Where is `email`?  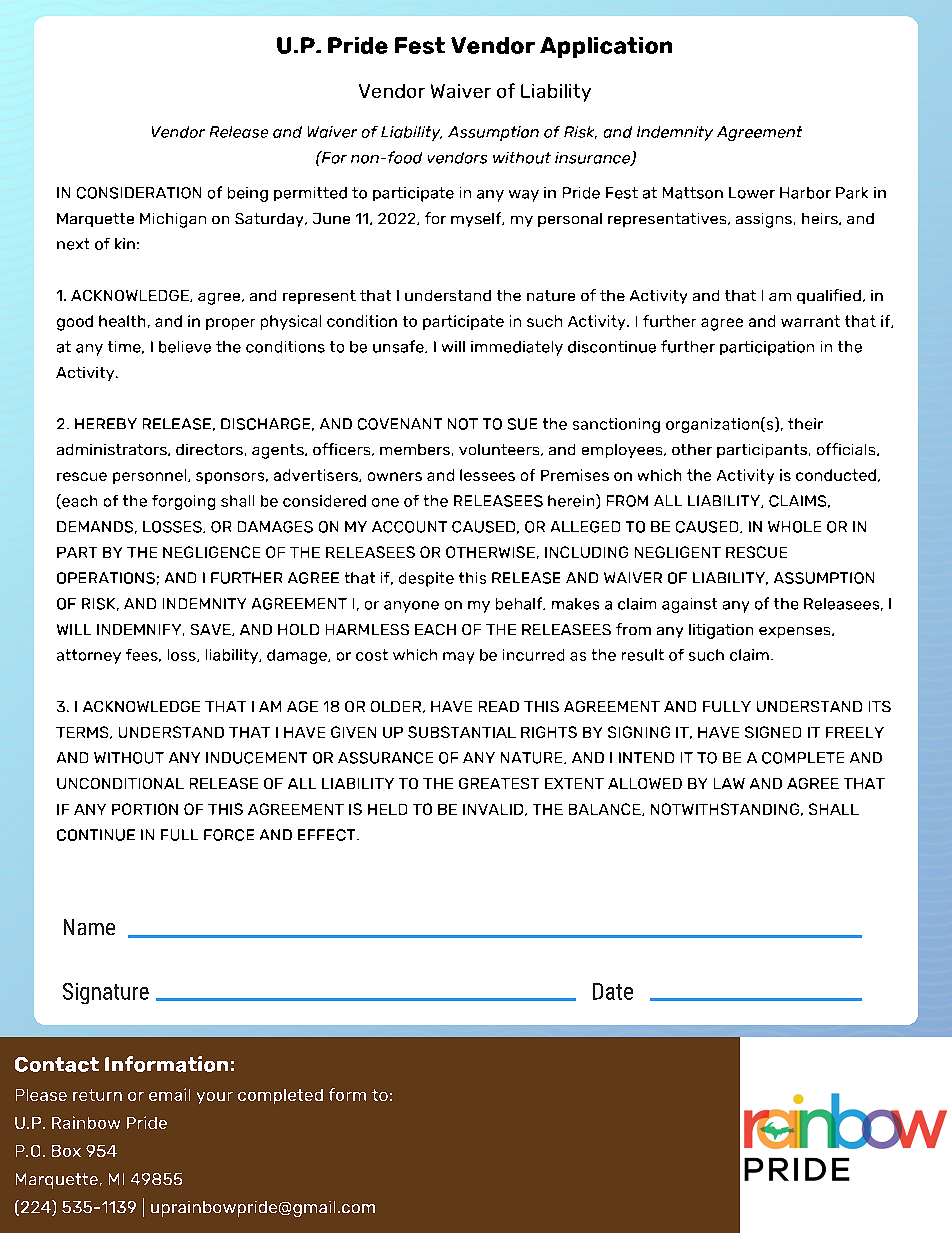 email is located at coordinates (169, 1094).
